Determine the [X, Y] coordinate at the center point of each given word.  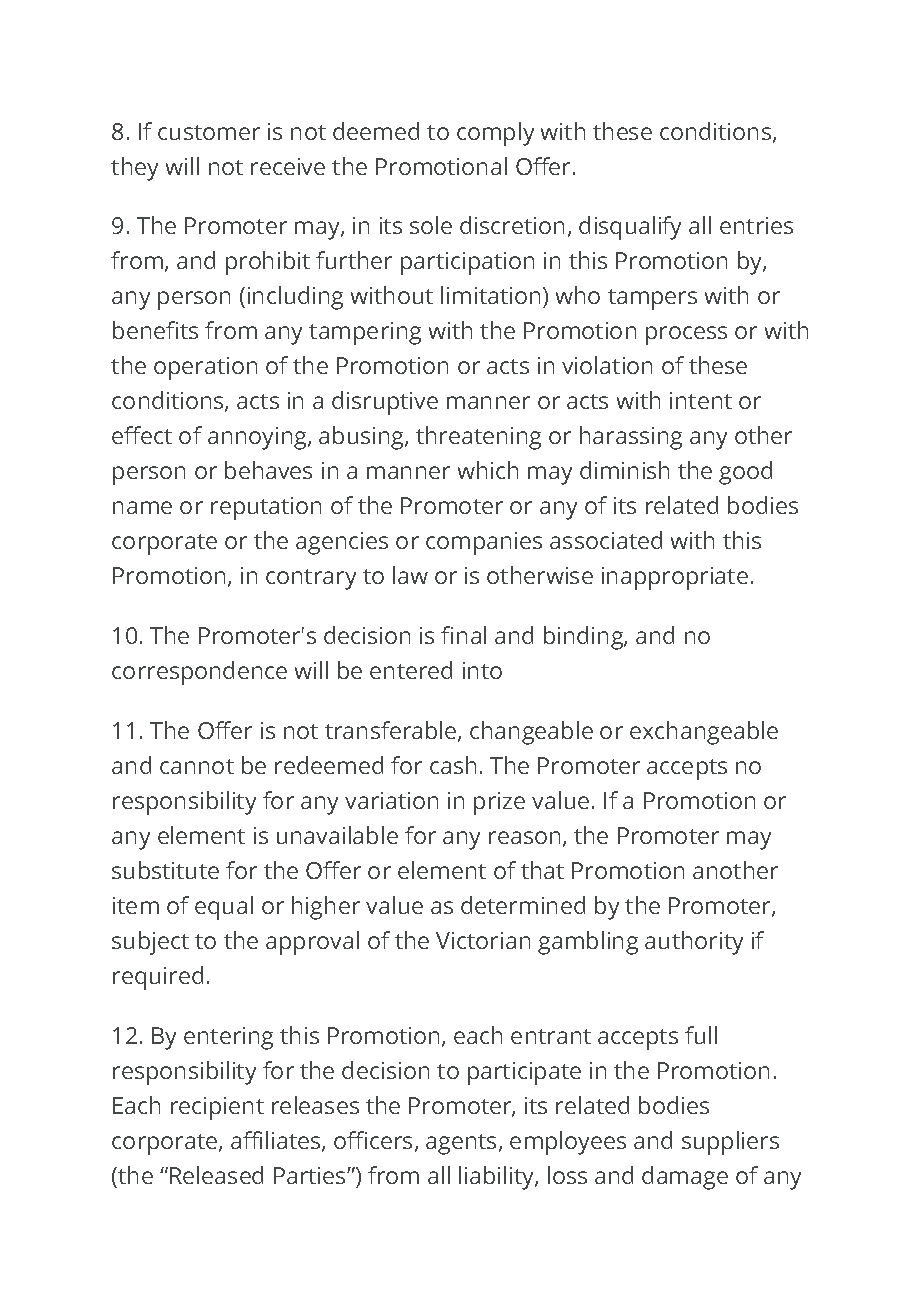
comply [495, 134]
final [463, 635]
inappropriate [675, 578]
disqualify [630, 228]
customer [209, 132]
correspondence [199, 673]
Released [216, 1175]
